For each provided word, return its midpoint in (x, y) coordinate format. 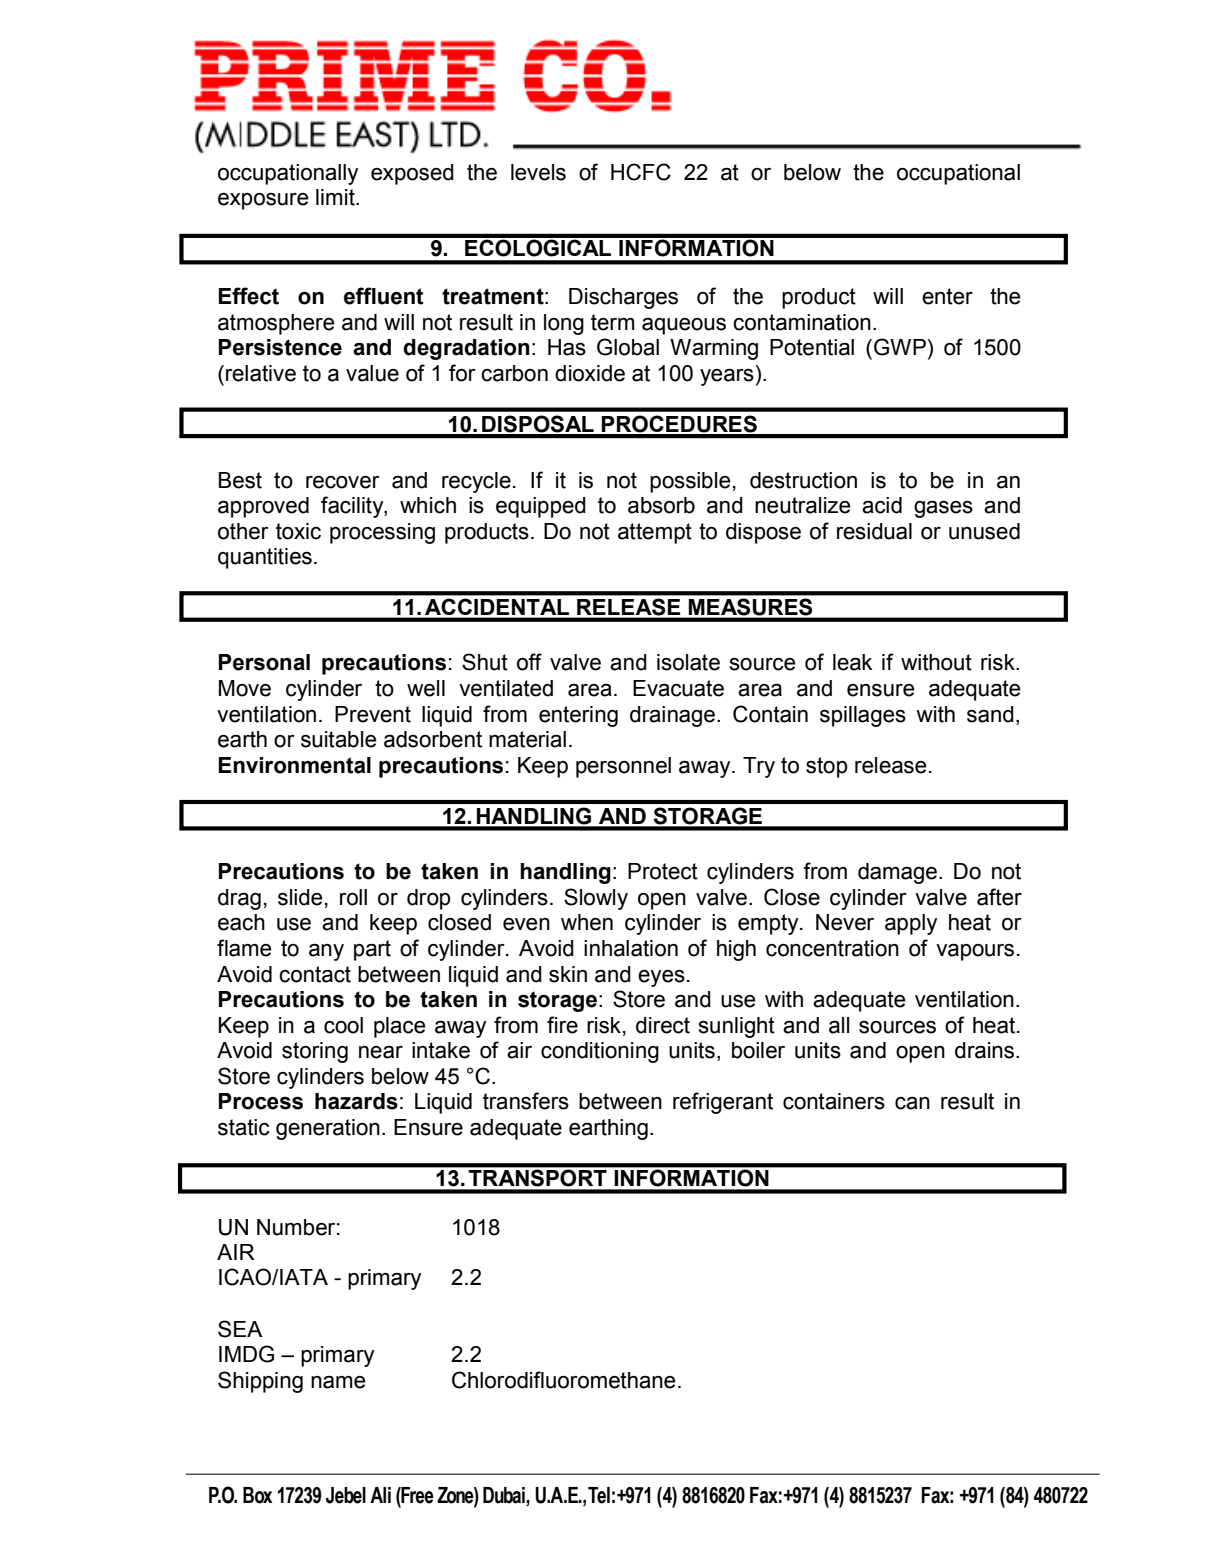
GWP (900, 347)
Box (258, 1495)
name (338, 1382)
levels (538, 172)
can (912, 1103)
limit (336, 197)
